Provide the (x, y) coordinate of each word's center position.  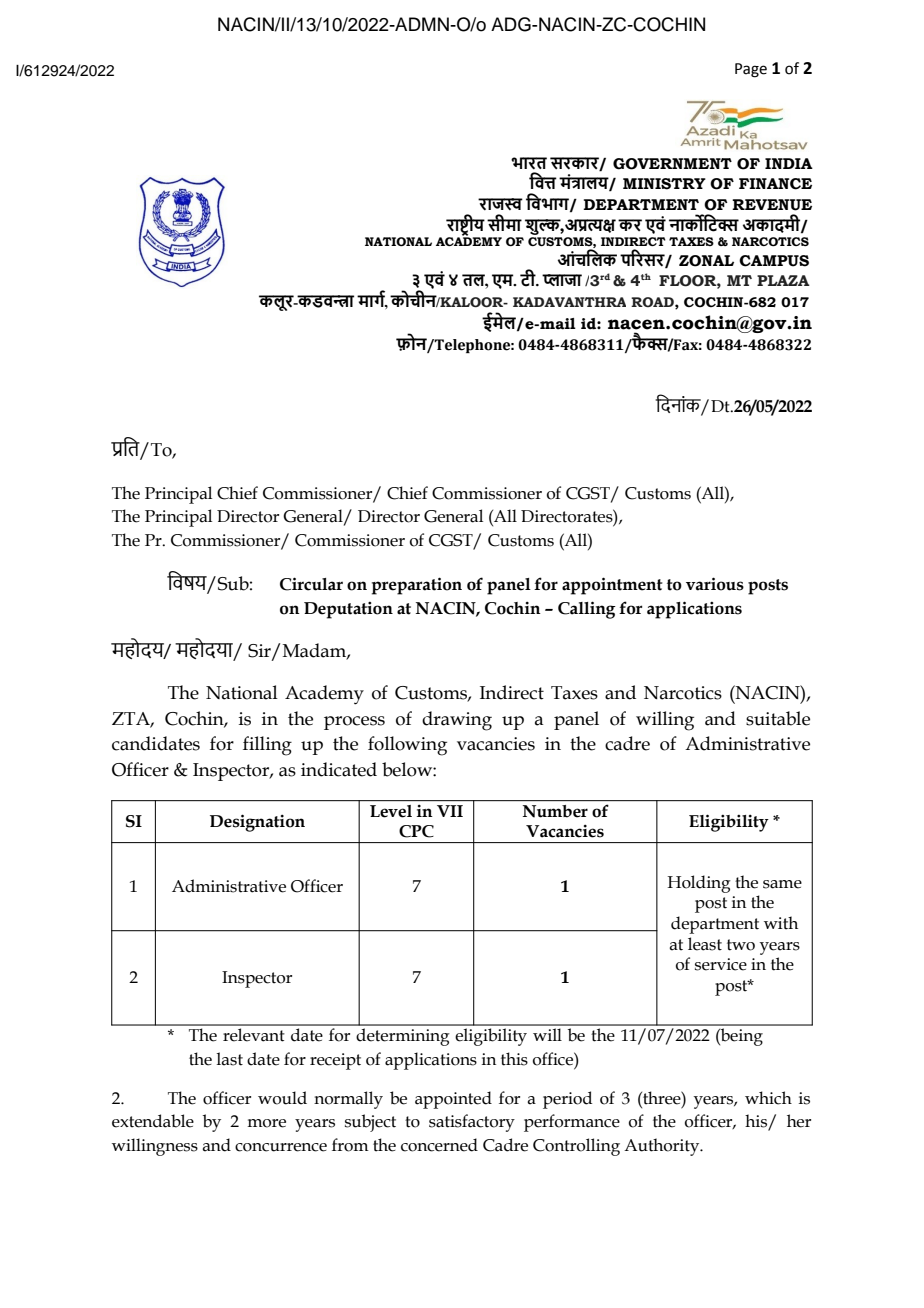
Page (751, 70)
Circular (311, 584)
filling (267, 746)
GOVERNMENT (672, 164)
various (715, 584)
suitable (778, 718)
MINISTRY (664, 184)
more (266, 1123)
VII (450, 811)
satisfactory (472, 1123)
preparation (417, 586)
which (768, 1098)
